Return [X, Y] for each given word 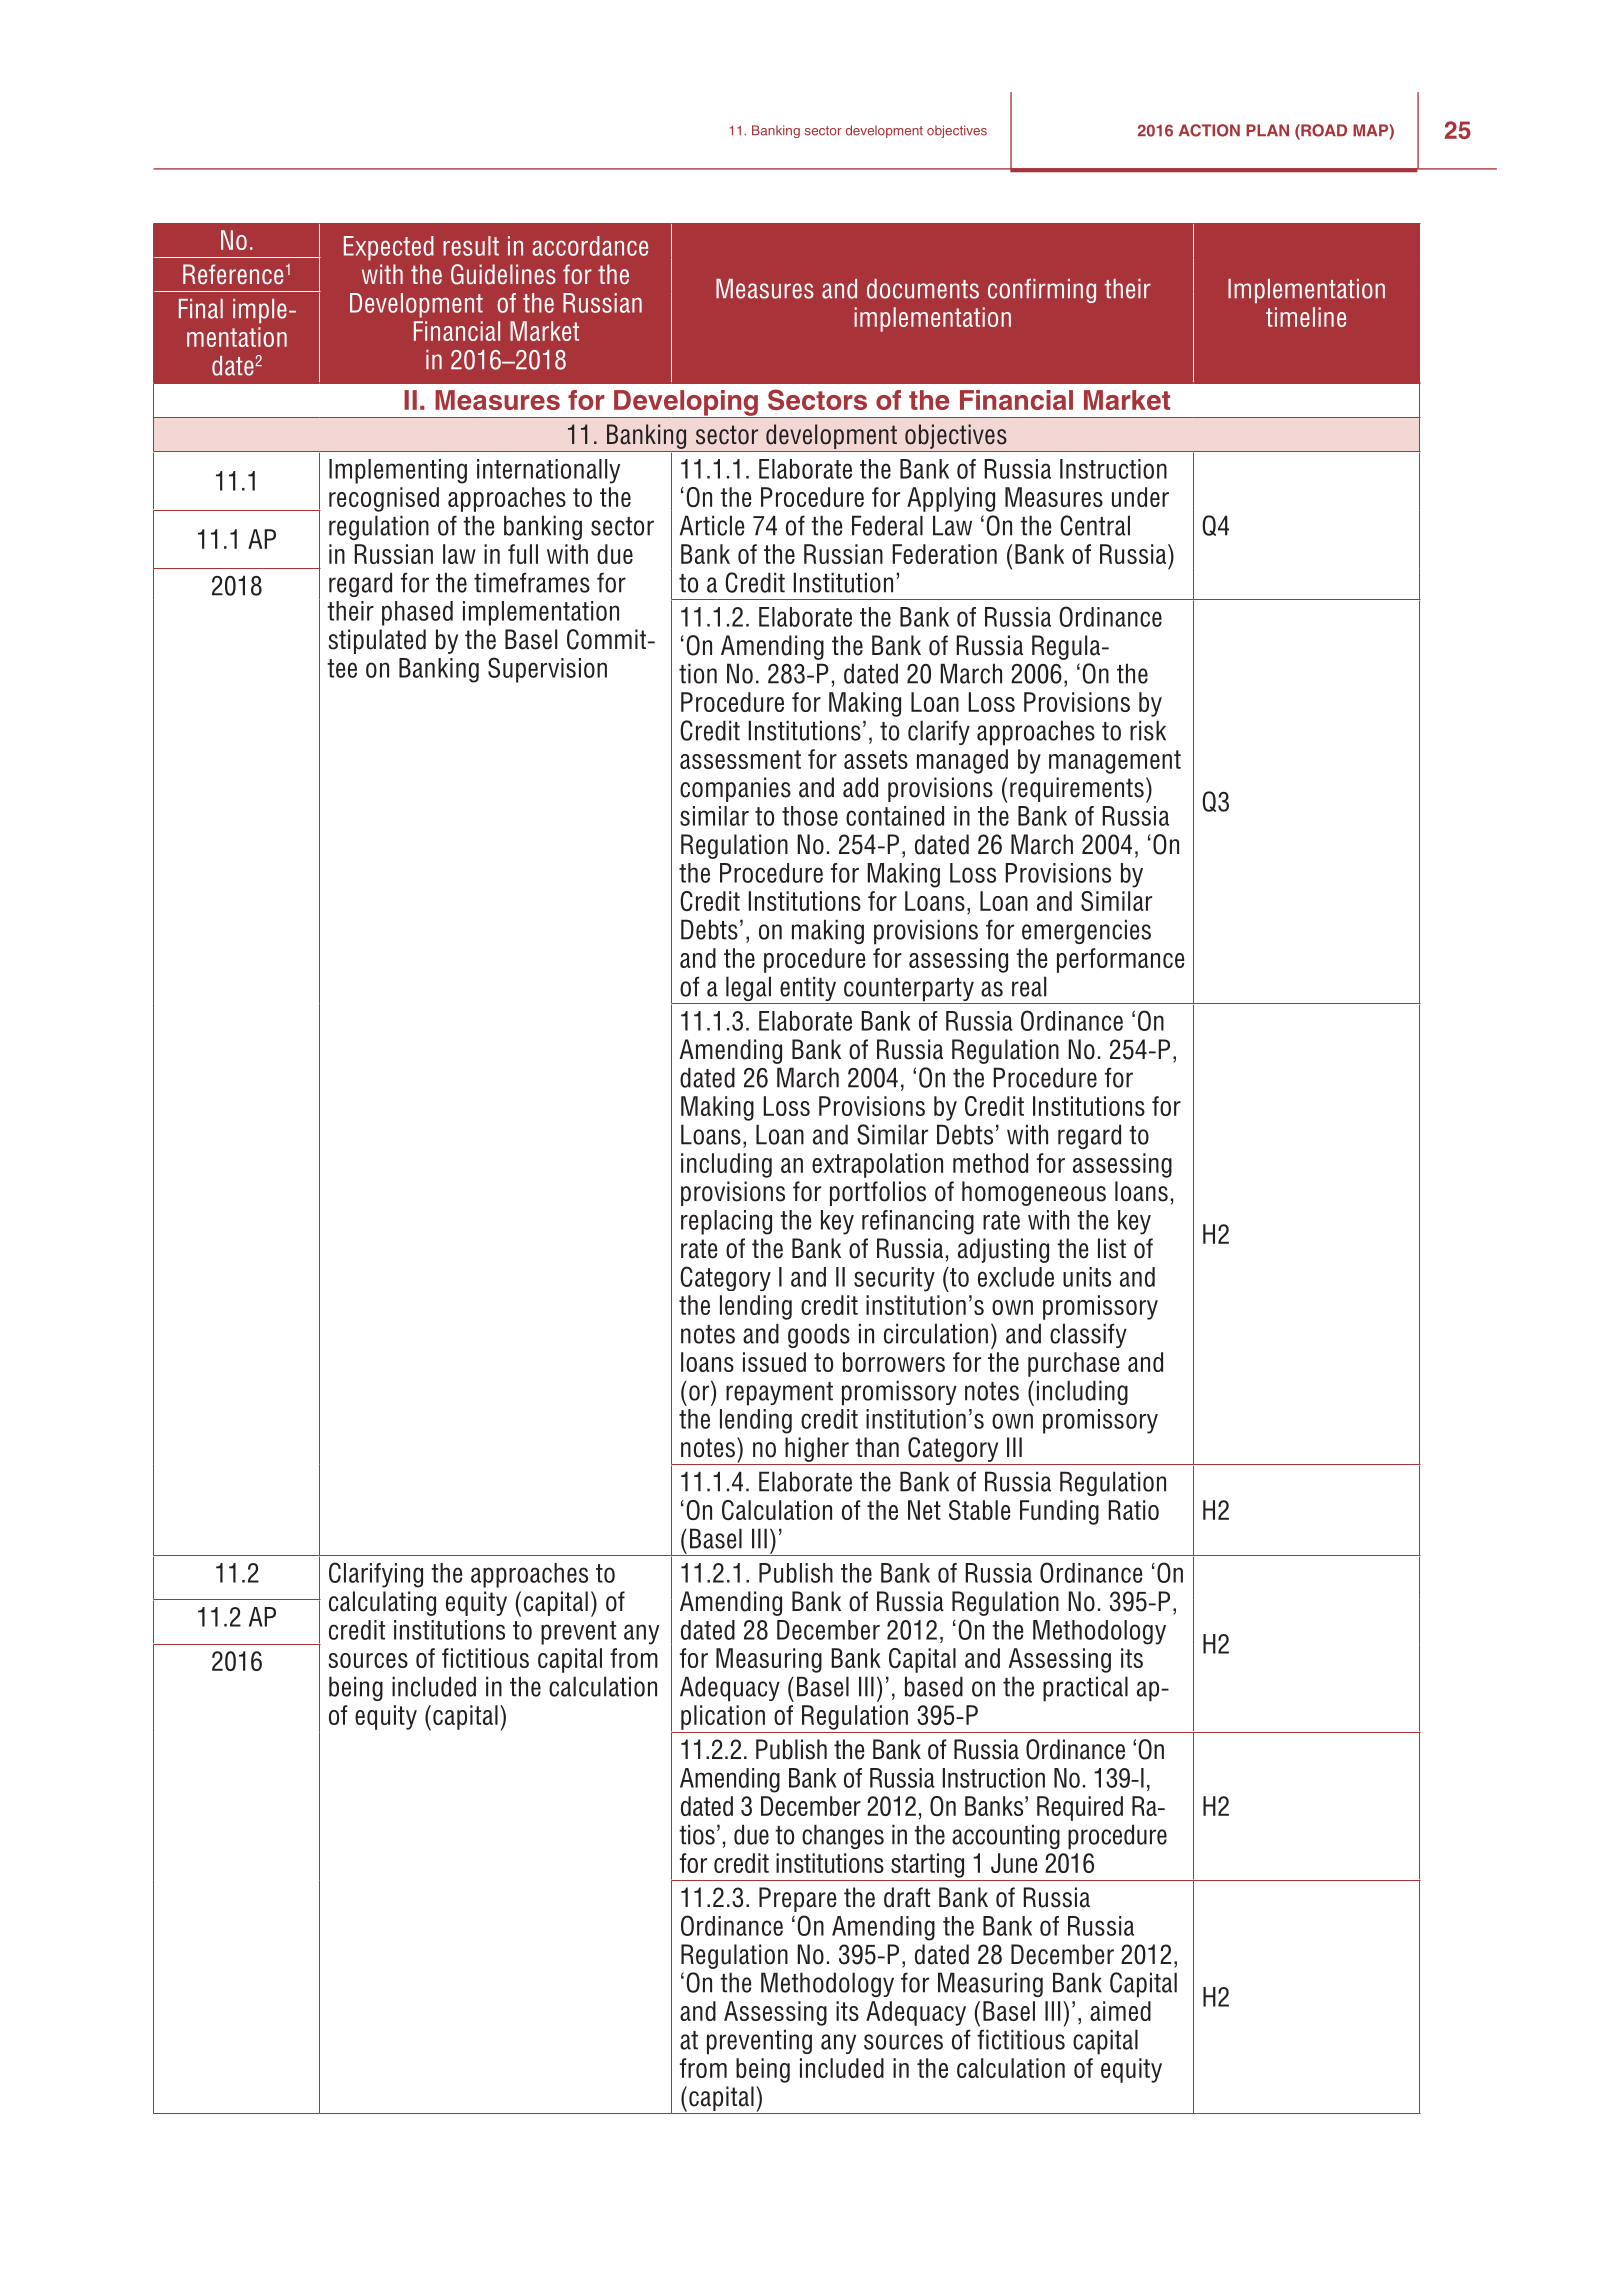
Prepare [797, 1899]
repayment [779, 1394]
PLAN [1267, 130]
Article [712, 525]
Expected [389, 248]
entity [808, 990]
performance [1121, 960]
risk [1148, 730]
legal [748, 990]
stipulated [377, 641]
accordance [590, 246]
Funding [1059, 1512]
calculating [382, 1603]
